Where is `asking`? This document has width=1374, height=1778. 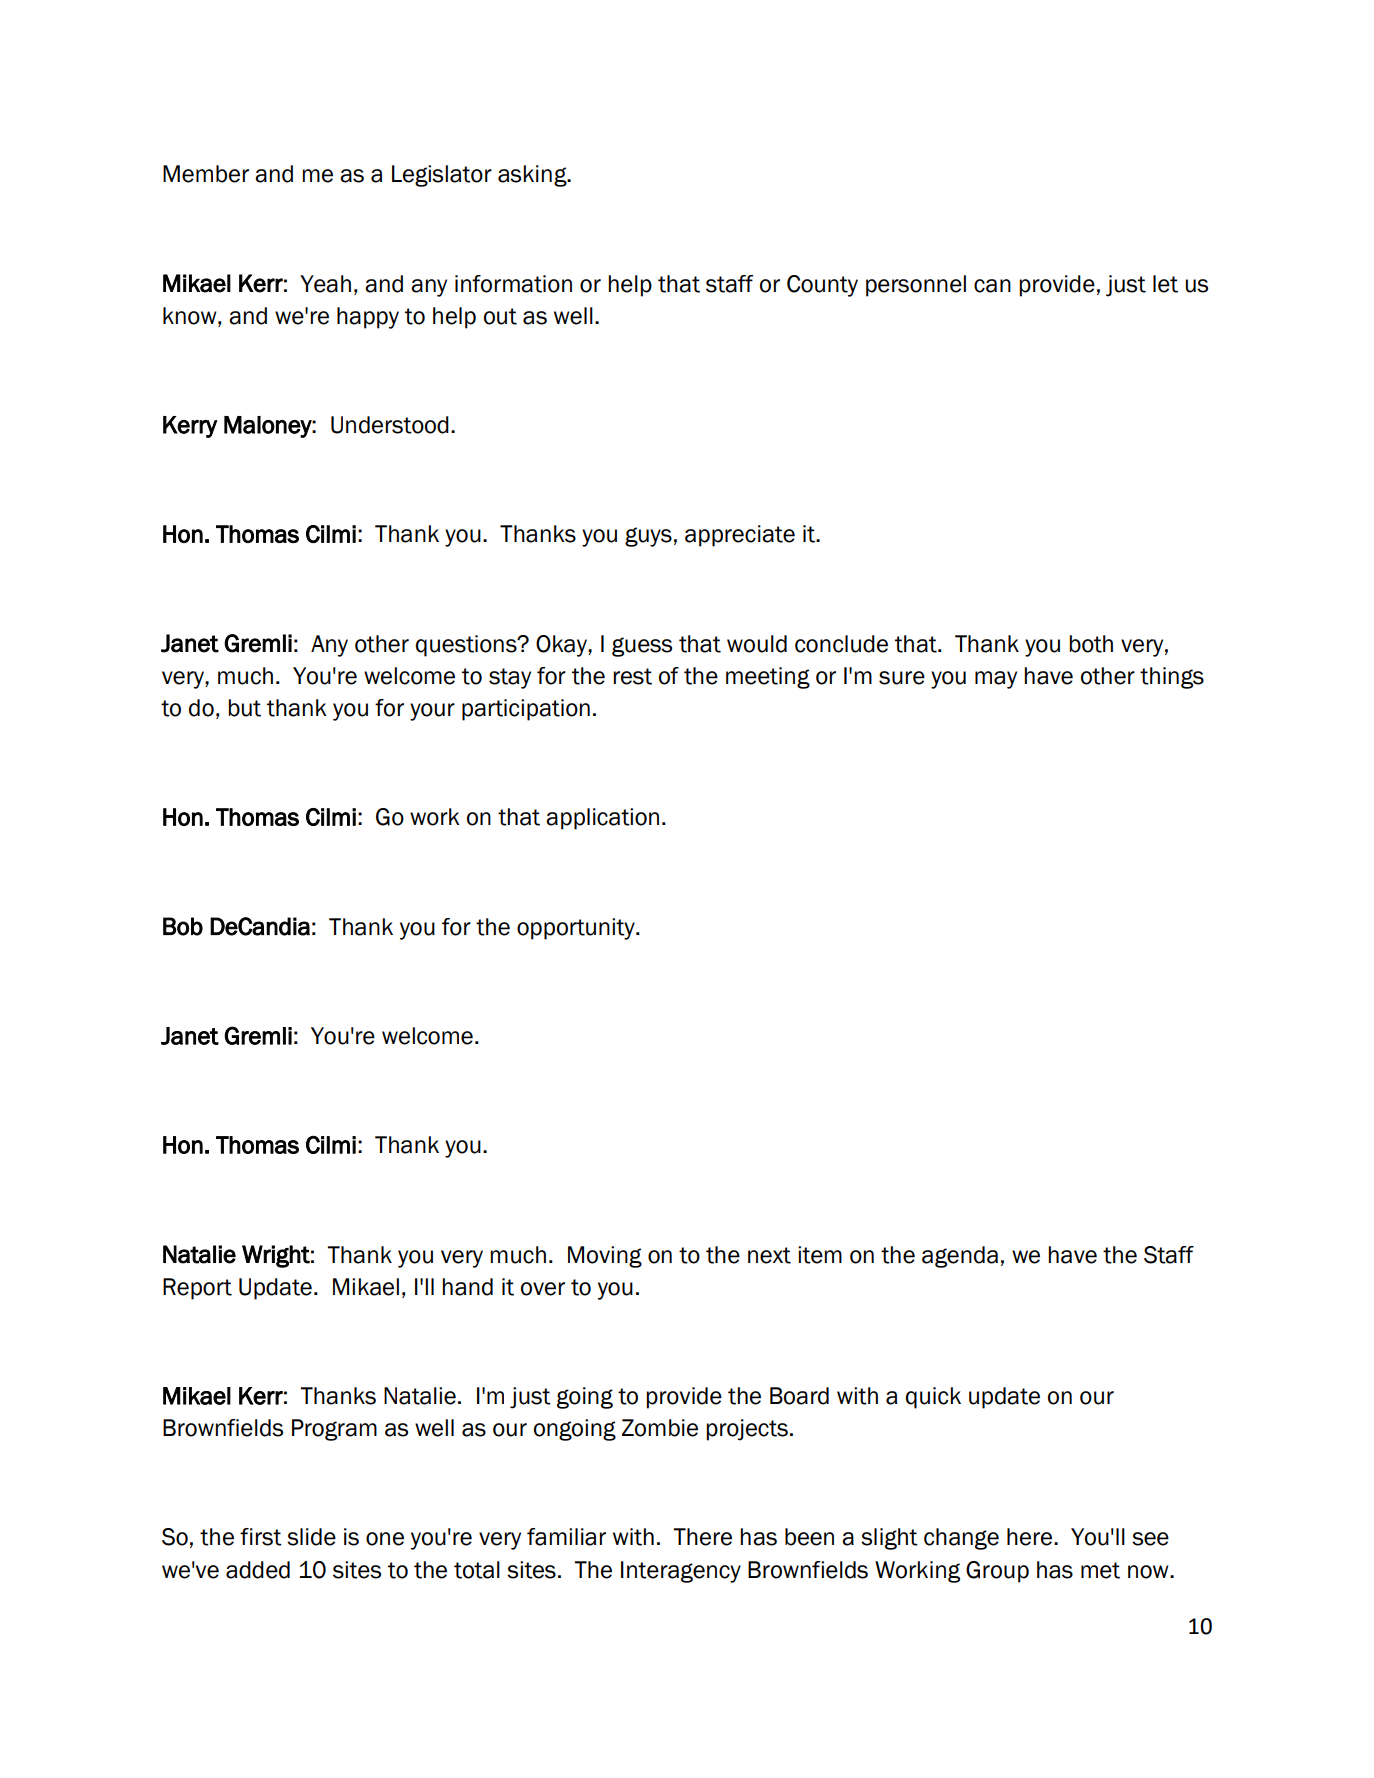 asking is located at coordinates (533, 176).
